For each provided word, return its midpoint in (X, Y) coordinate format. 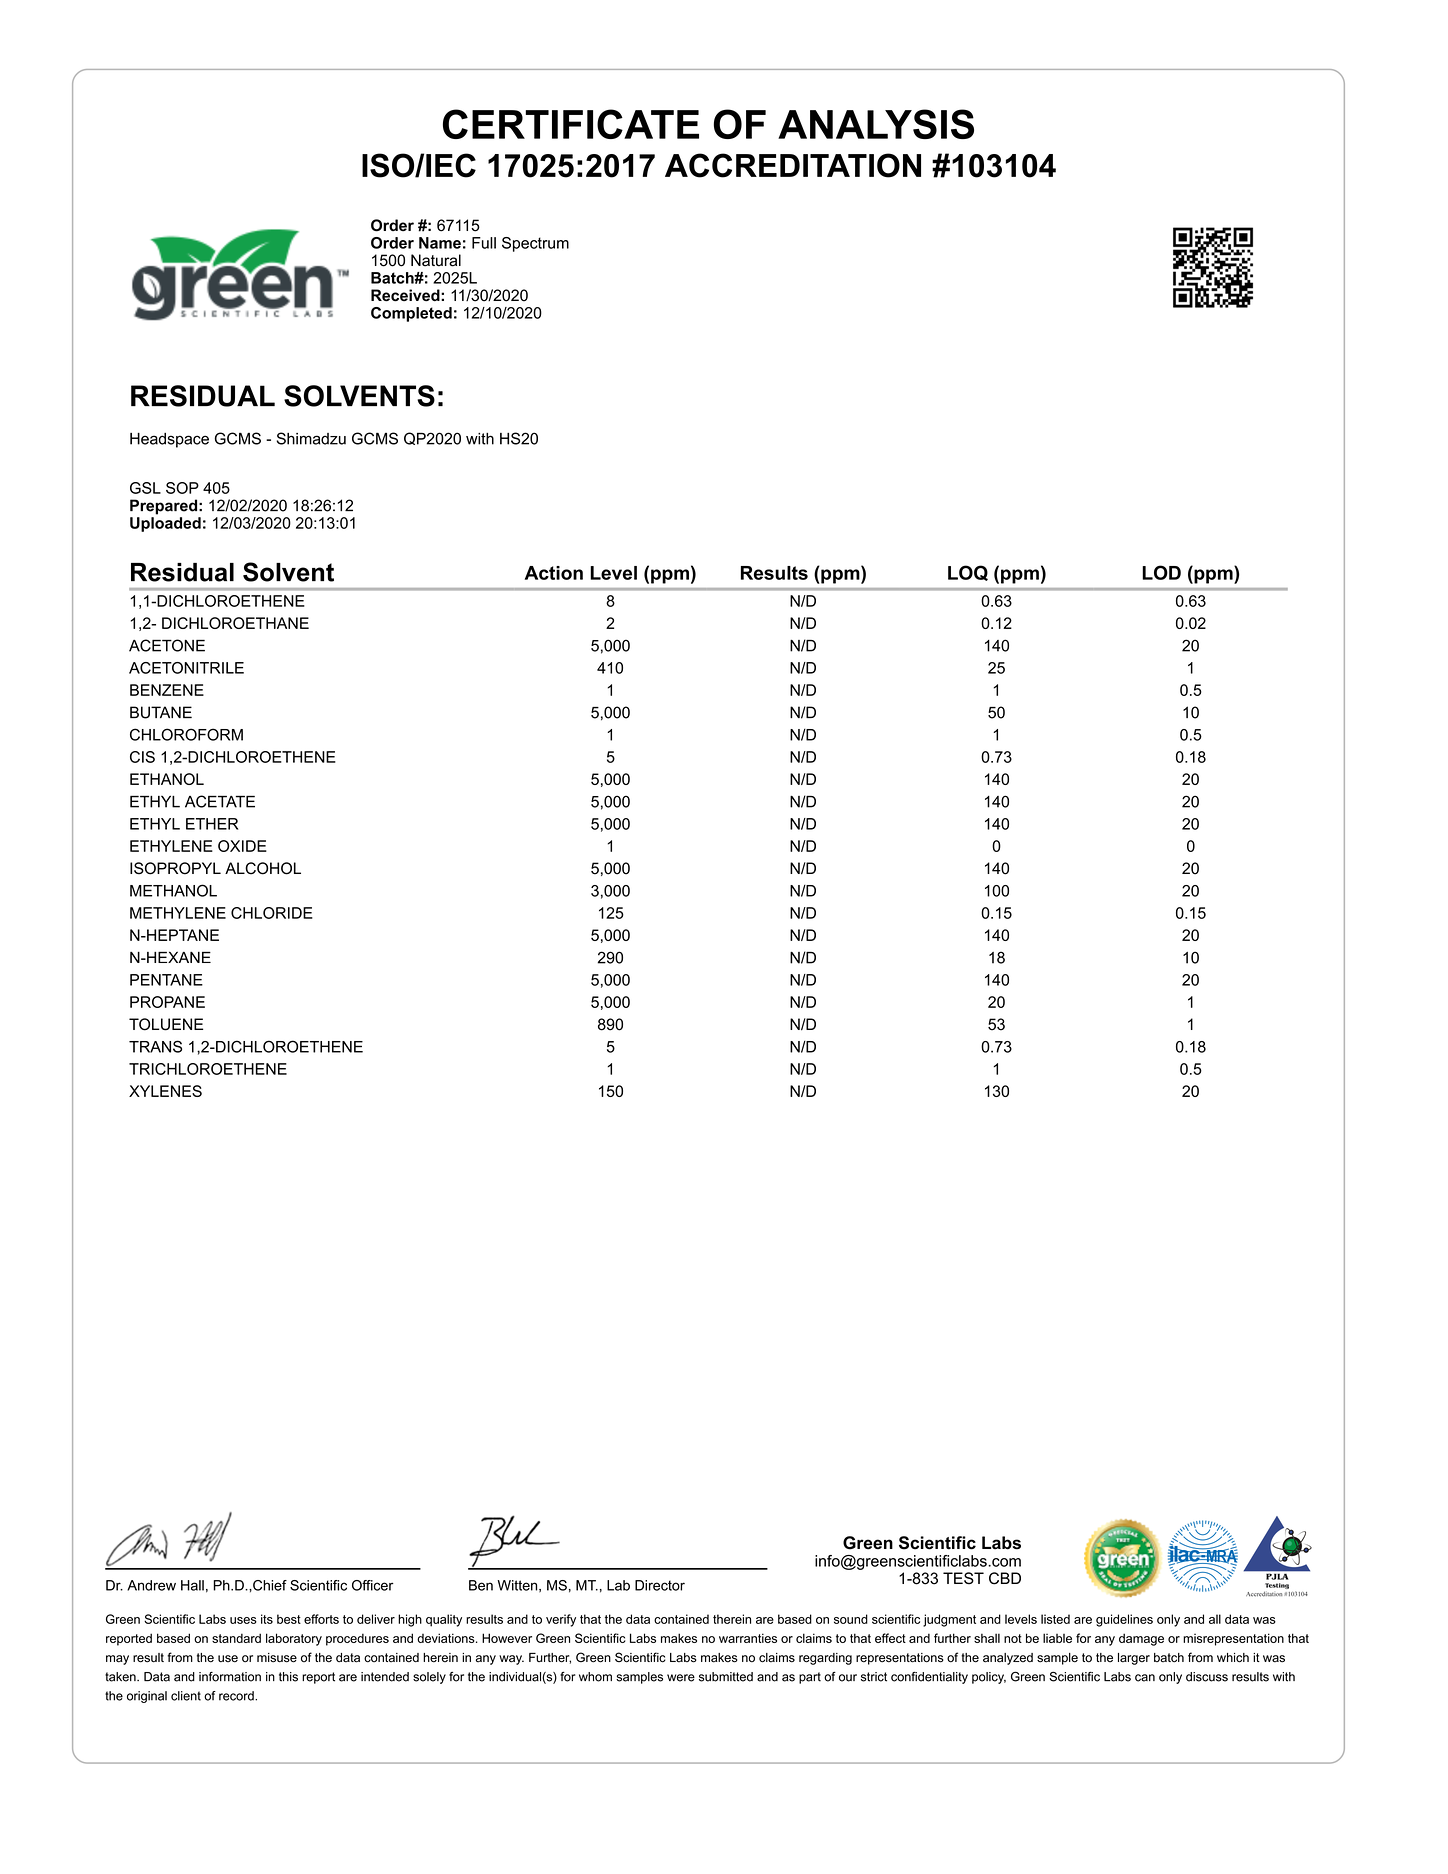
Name (440, 243)
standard (236, 1638)
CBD (1005, 1578)
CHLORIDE (272, 913)
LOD (1161, 572)
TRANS (155, 1046)
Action (554, 573)
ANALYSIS (876, 124)
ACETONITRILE (186, 668)
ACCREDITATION (793, 165)
